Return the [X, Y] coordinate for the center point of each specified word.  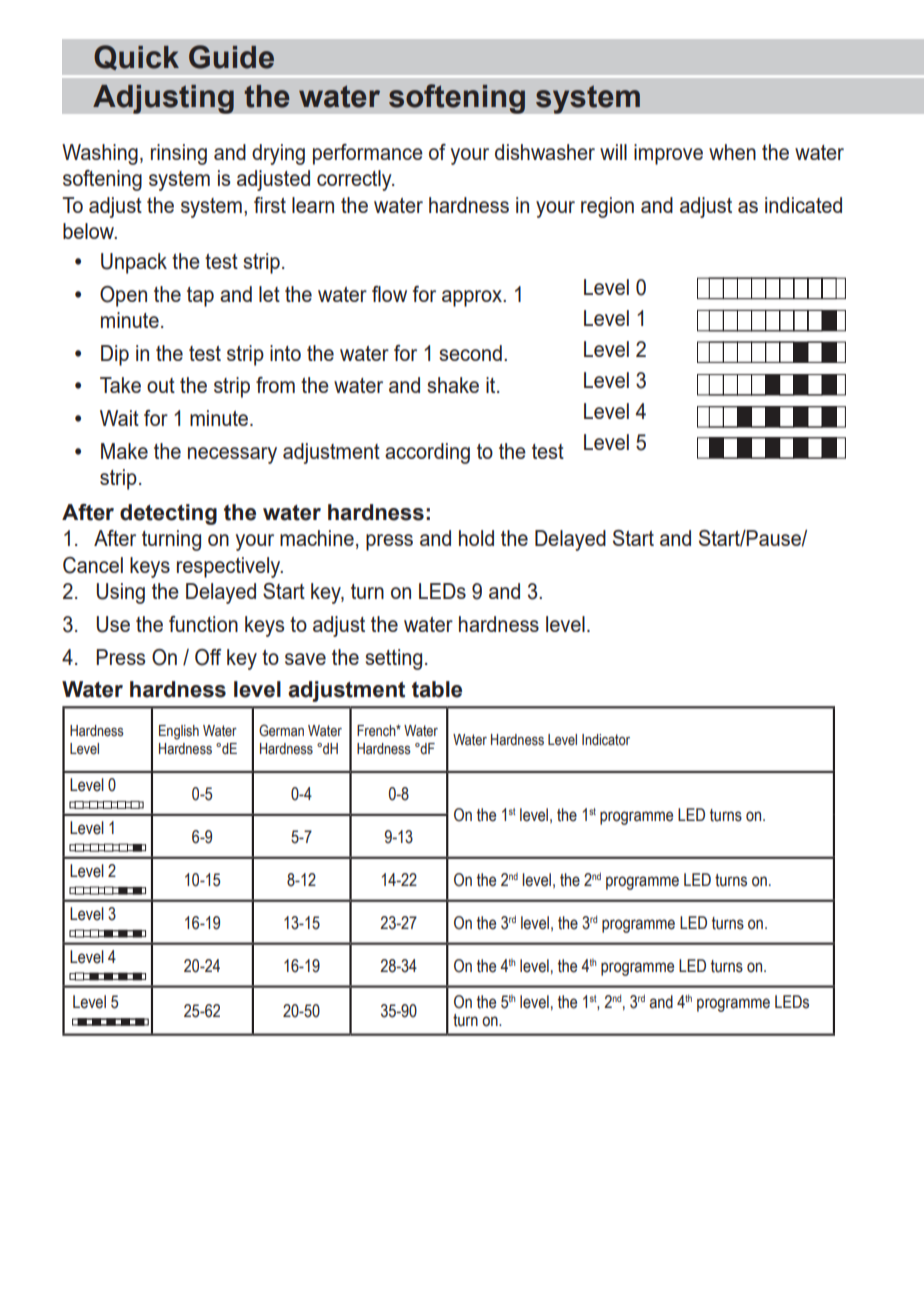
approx [473, 298]
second [470, 353]
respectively [230, 567]
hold [476, 538]
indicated [803, 205]
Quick [136, 57]
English [179, 732]
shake [453, 385]
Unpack [134, 263]
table [437, 689]
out [161, 385]
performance [368, 154]
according [427, 453]
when [732, 152]
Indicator [606, 740]
